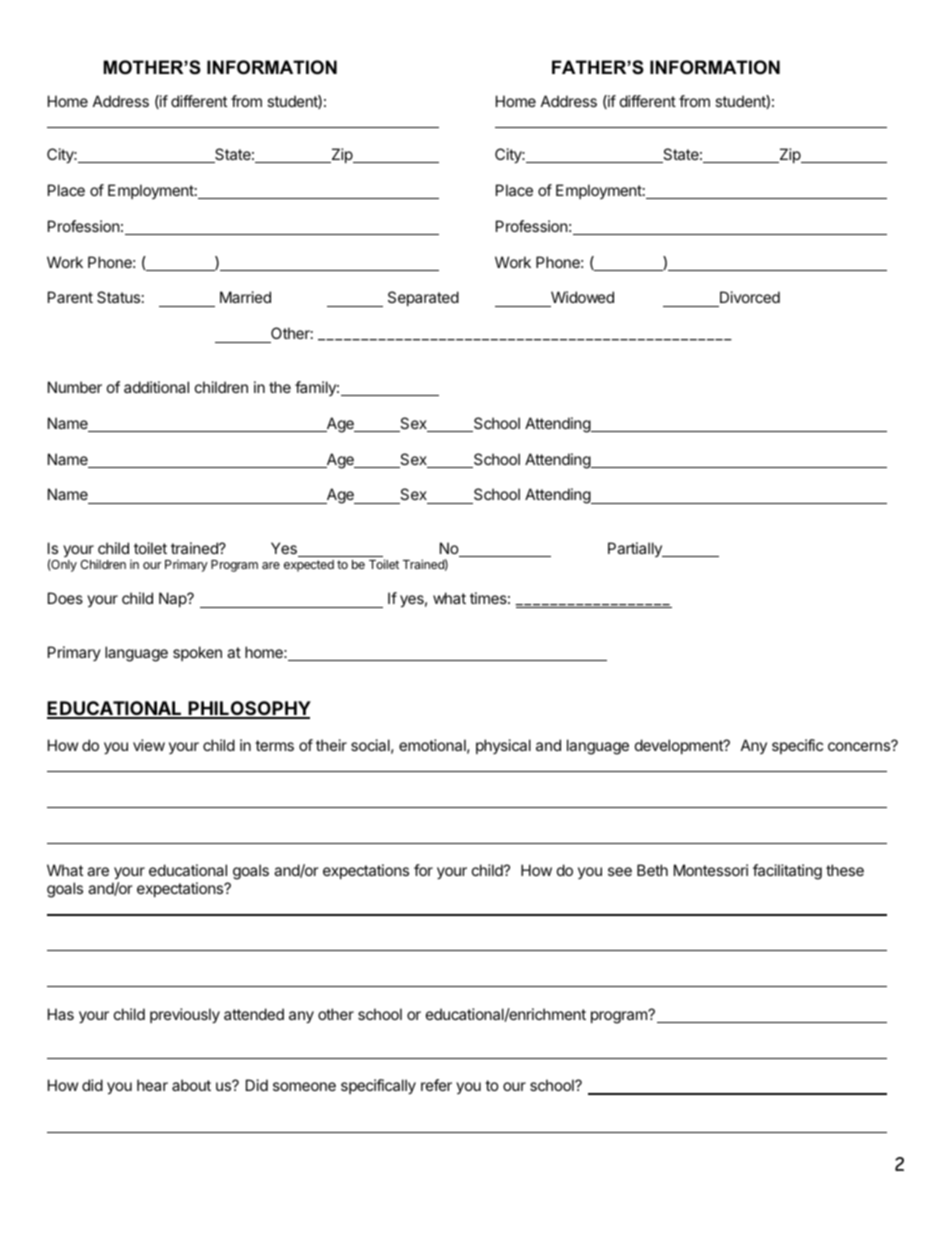 This document has height=1233, width=952. I want to click on Parent, so click(70, 297).
